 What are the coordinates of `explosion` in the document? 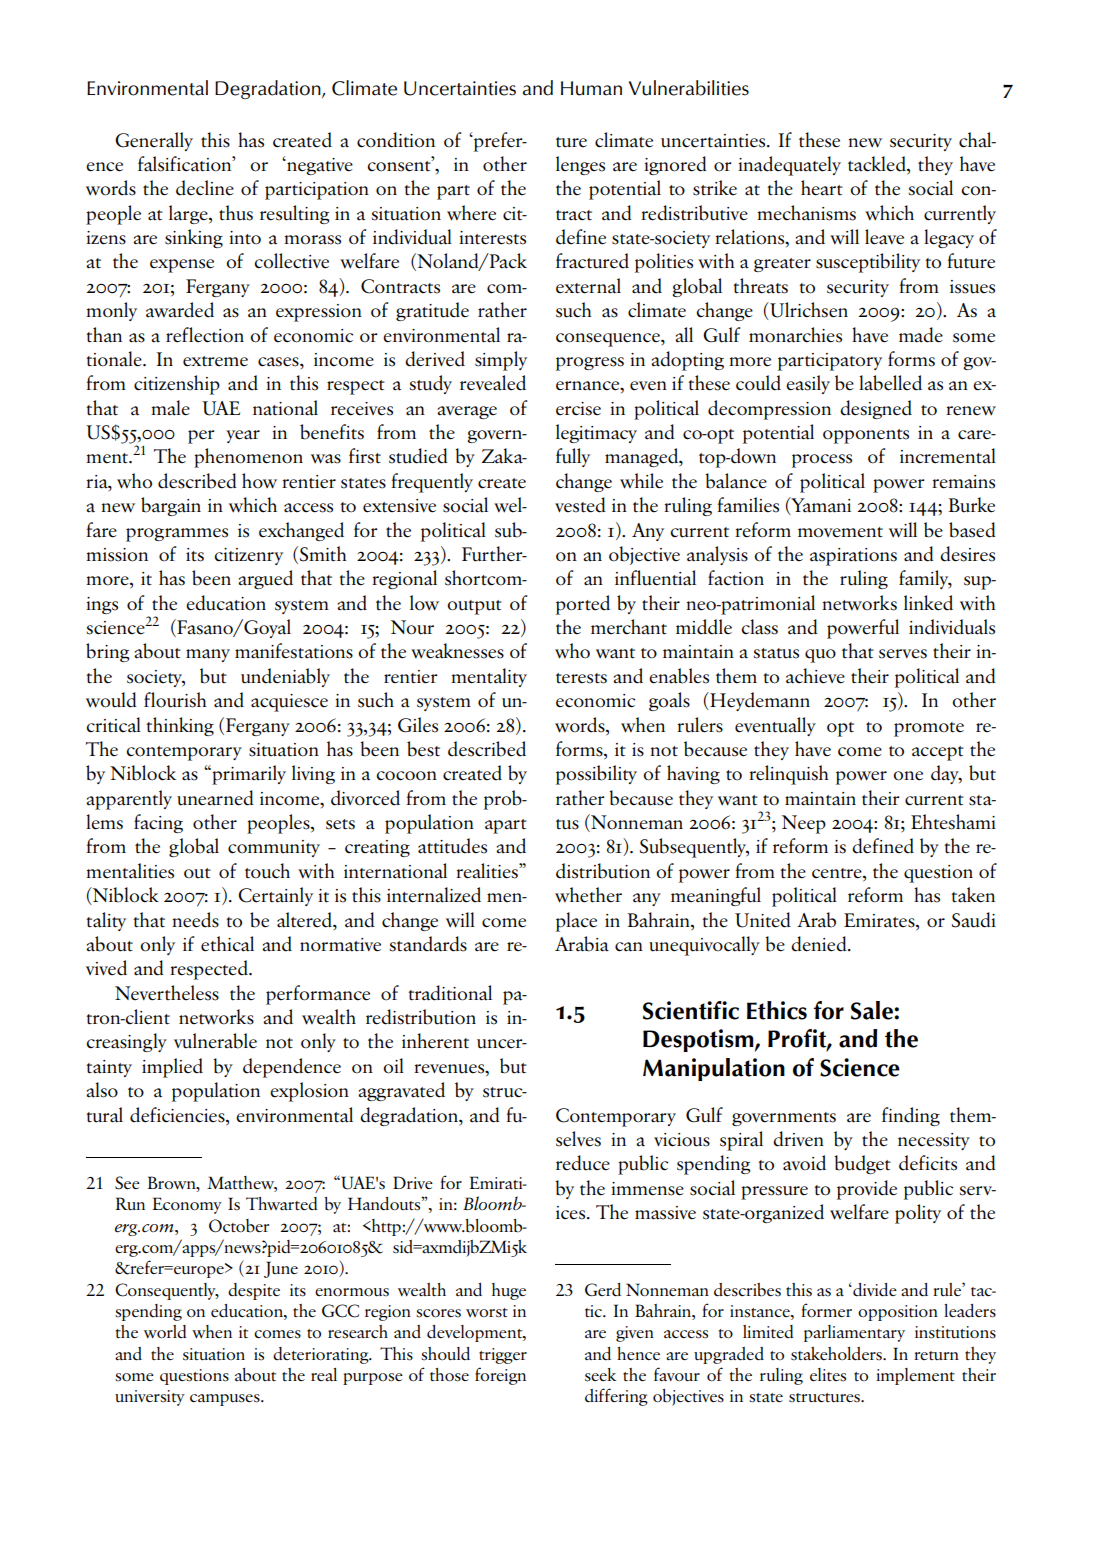 It's located at (309, 1092).
